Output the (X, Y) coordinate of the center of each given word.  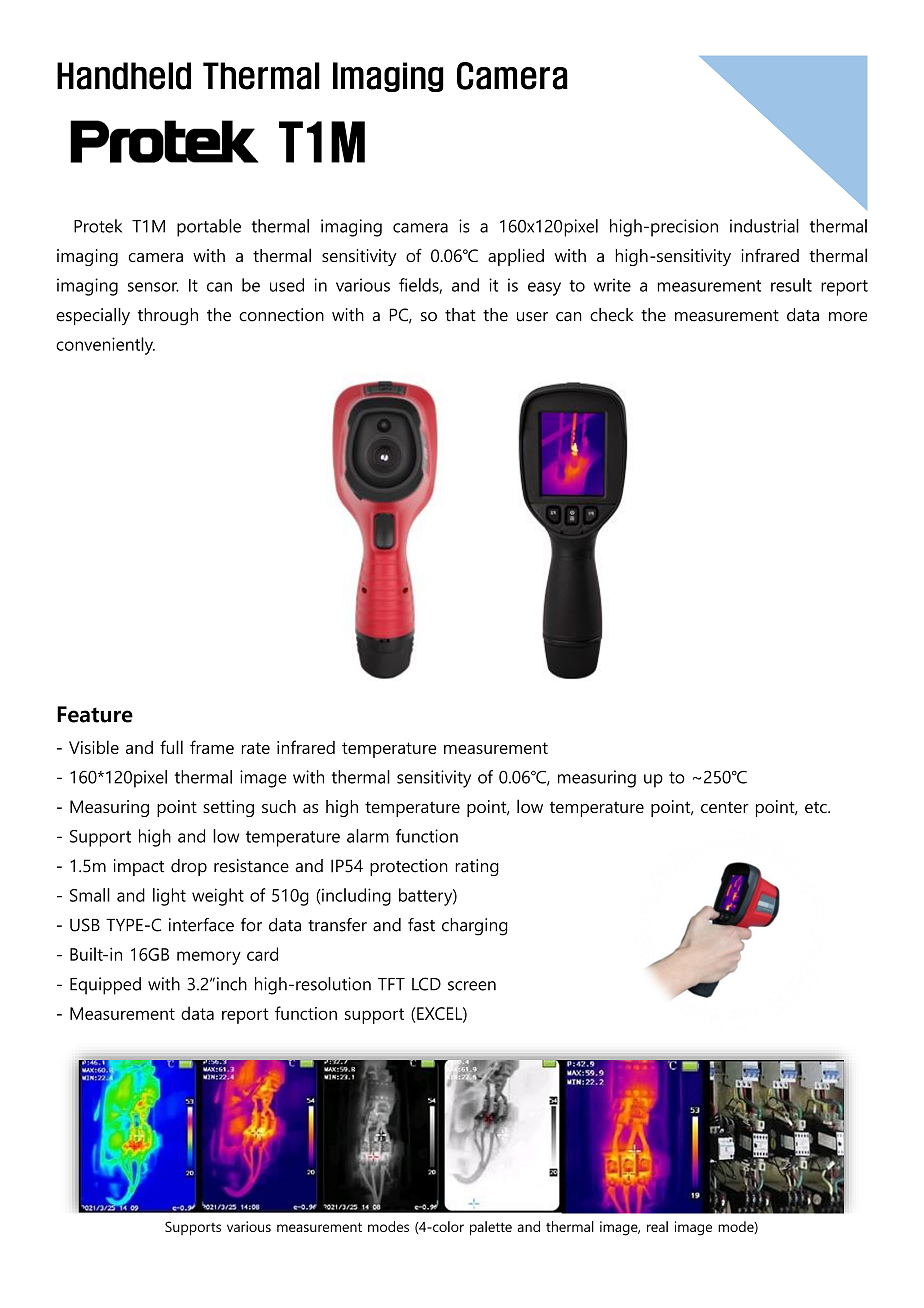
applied (516, 257)
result (791, 285)
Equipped (105, 986)
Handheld (124, 76)
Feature (95, 714)
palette (491, 1228)
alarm (368, 836)
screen (472, 986)
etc (817, 807)
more (848, 317)
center (725, 807)
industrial (764, 226)
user (532, 317)
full (171, 747)
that (460, 315)
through (168, 317)
